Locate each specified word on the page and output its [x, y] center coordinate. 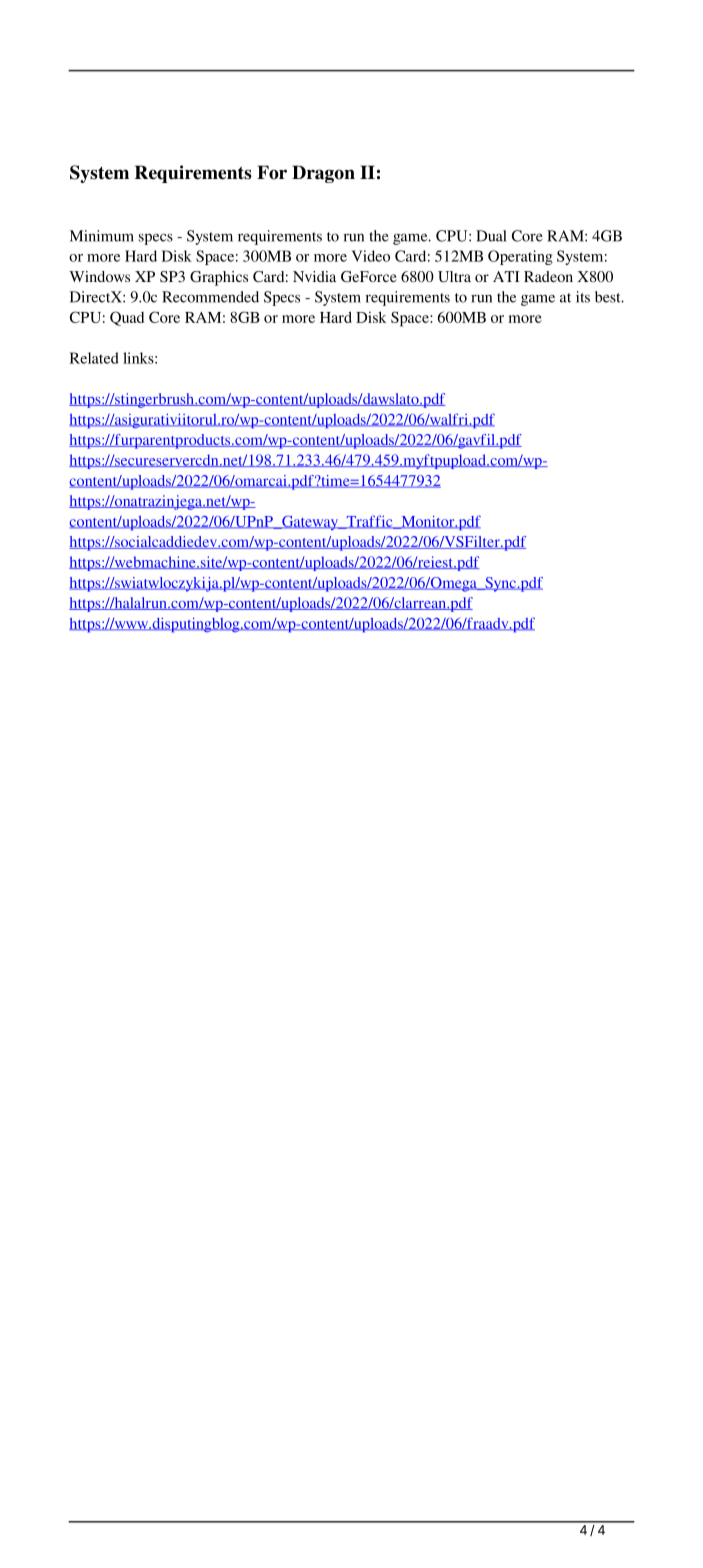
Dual [491, 236]
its [583, 297]
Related [94, 358]
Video [371, 256]
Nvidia [314, 276]
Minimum [102, 236]
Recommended [210, 297]
